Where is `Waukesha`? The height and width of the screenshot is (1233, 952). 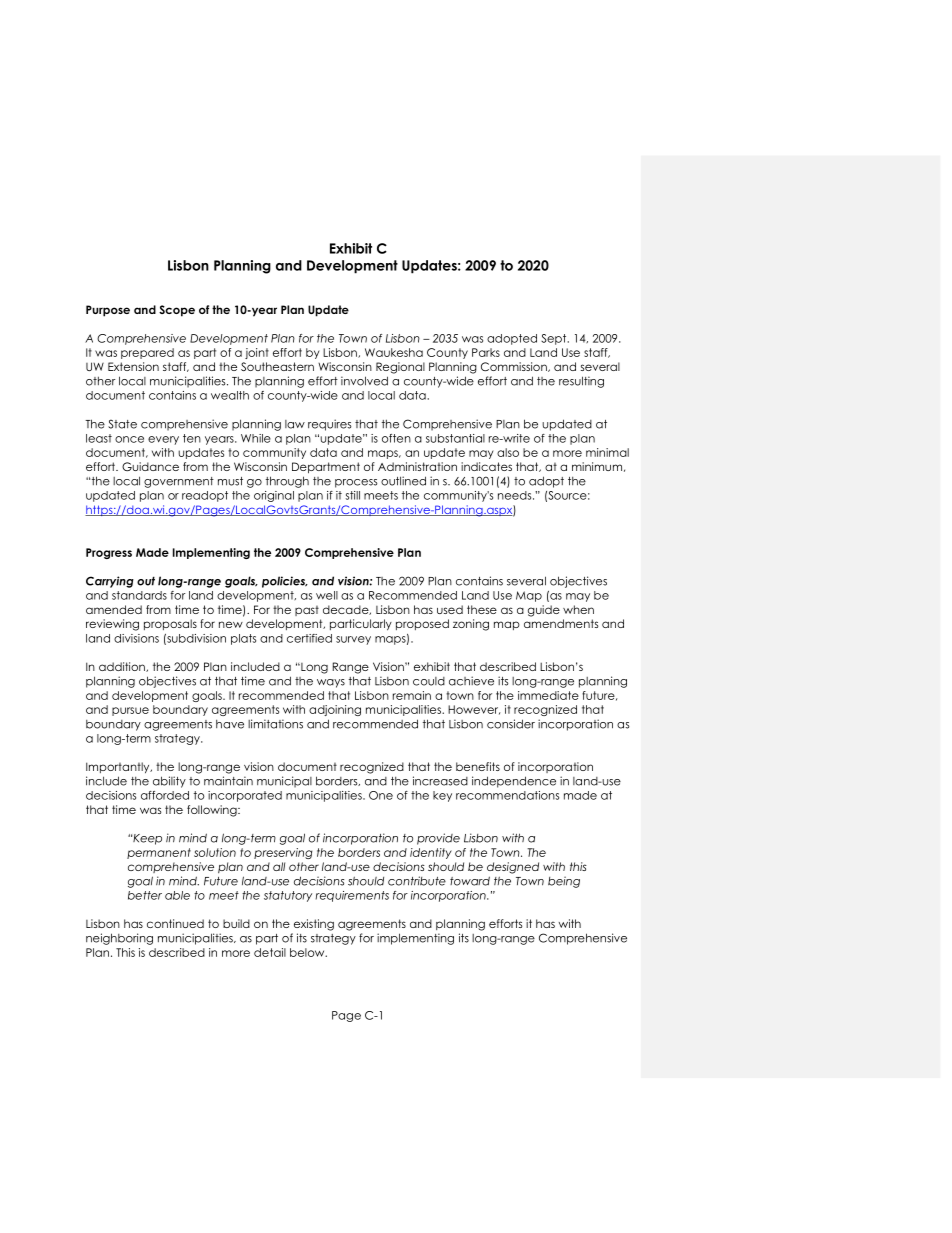
Waukesha is located at coordinates (394, 352).
